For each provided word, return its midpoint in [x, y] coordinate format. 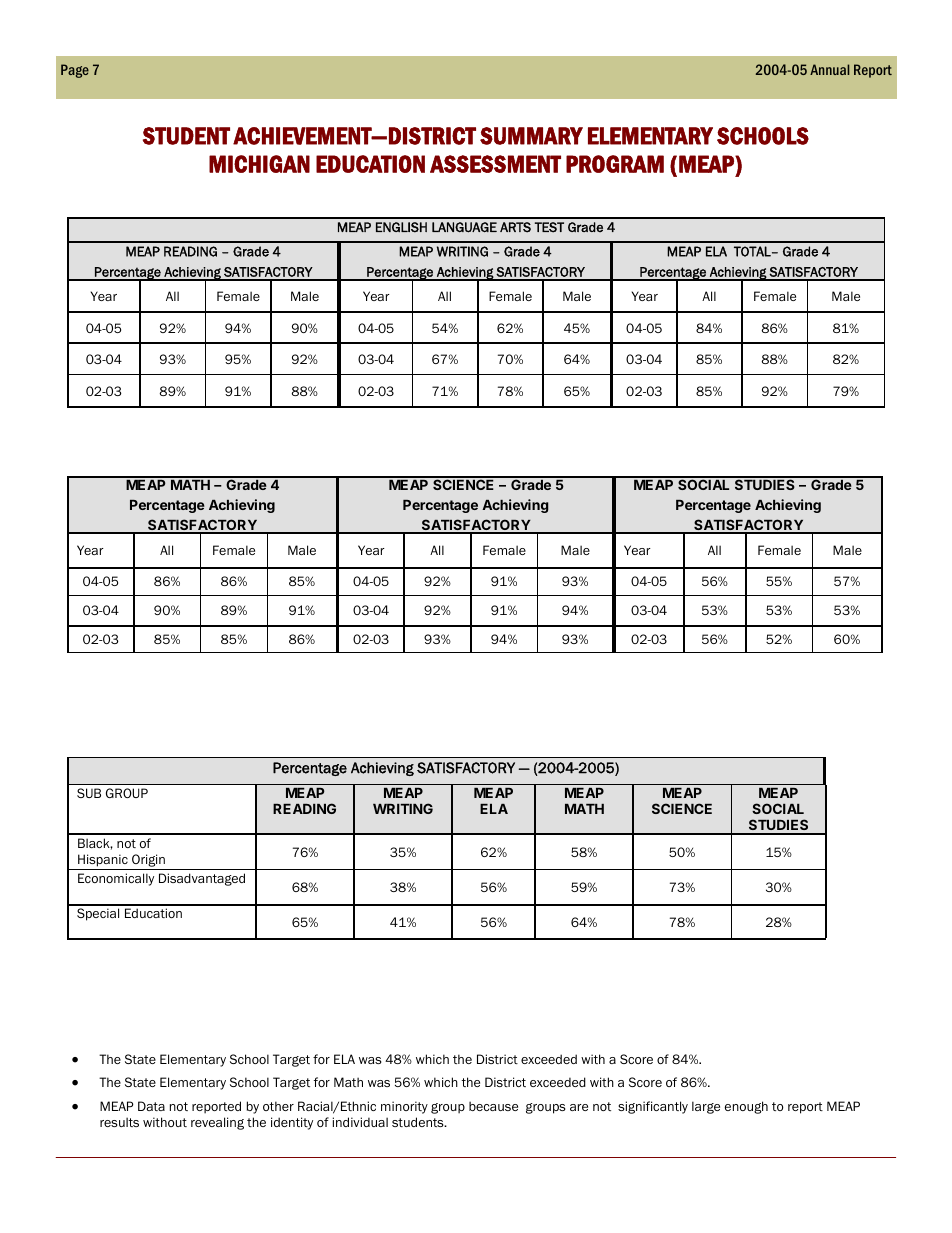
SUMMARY [531, 136]
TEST [549, 227]
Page [75, 71]
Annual [830, 69]
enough [746, 1107]
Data [151, 1106]
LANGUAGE [464, 227]
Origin [148, 860]
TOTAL [753, 251]
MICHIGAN [259, 164]
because [493, 1106]
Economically [116, 879]
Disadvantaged [202, 879]
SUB [89, 793]
